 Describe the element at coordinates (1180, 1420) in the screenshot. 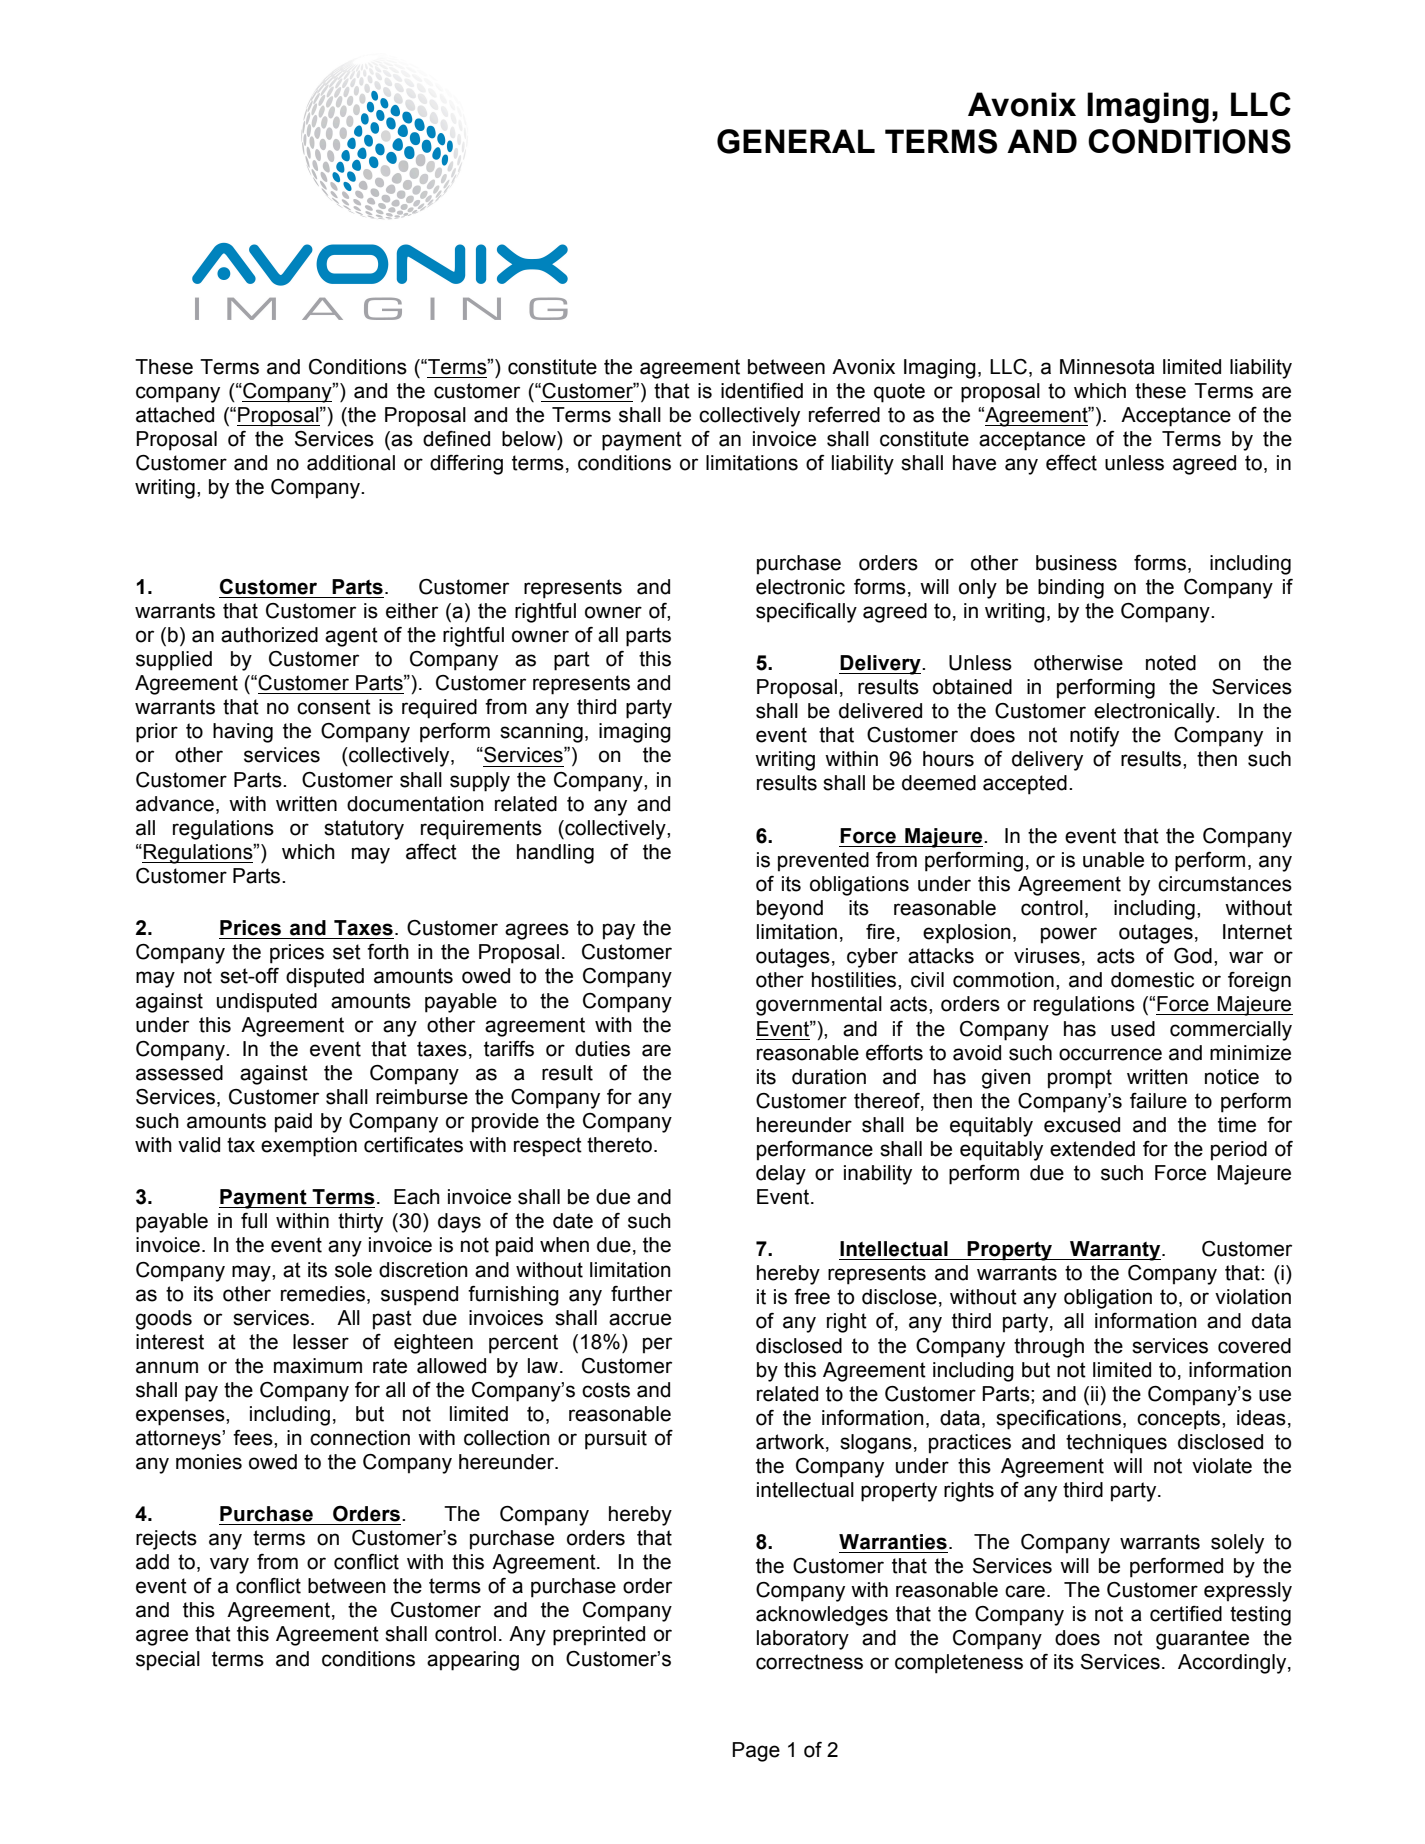

I see `concepts` at that location.
